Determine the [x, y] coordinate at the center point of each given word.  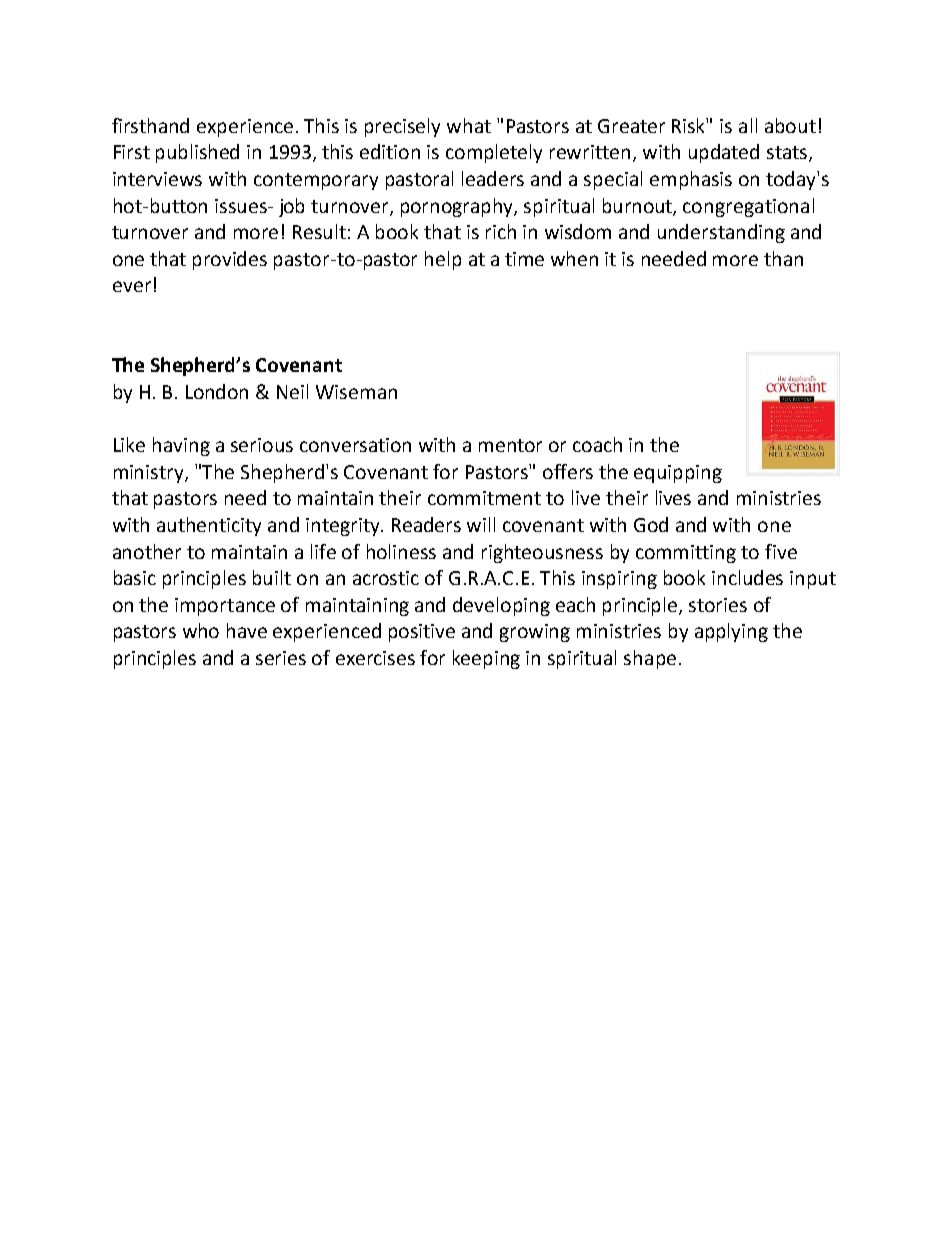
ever [132, 286]
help [443, 260]
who [201, 630]
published [197, 153]
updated [724, 153]
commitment [484, 498]
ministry [150, 474]
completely [494, 153]
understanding [721, 233]
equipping [678, 474]
